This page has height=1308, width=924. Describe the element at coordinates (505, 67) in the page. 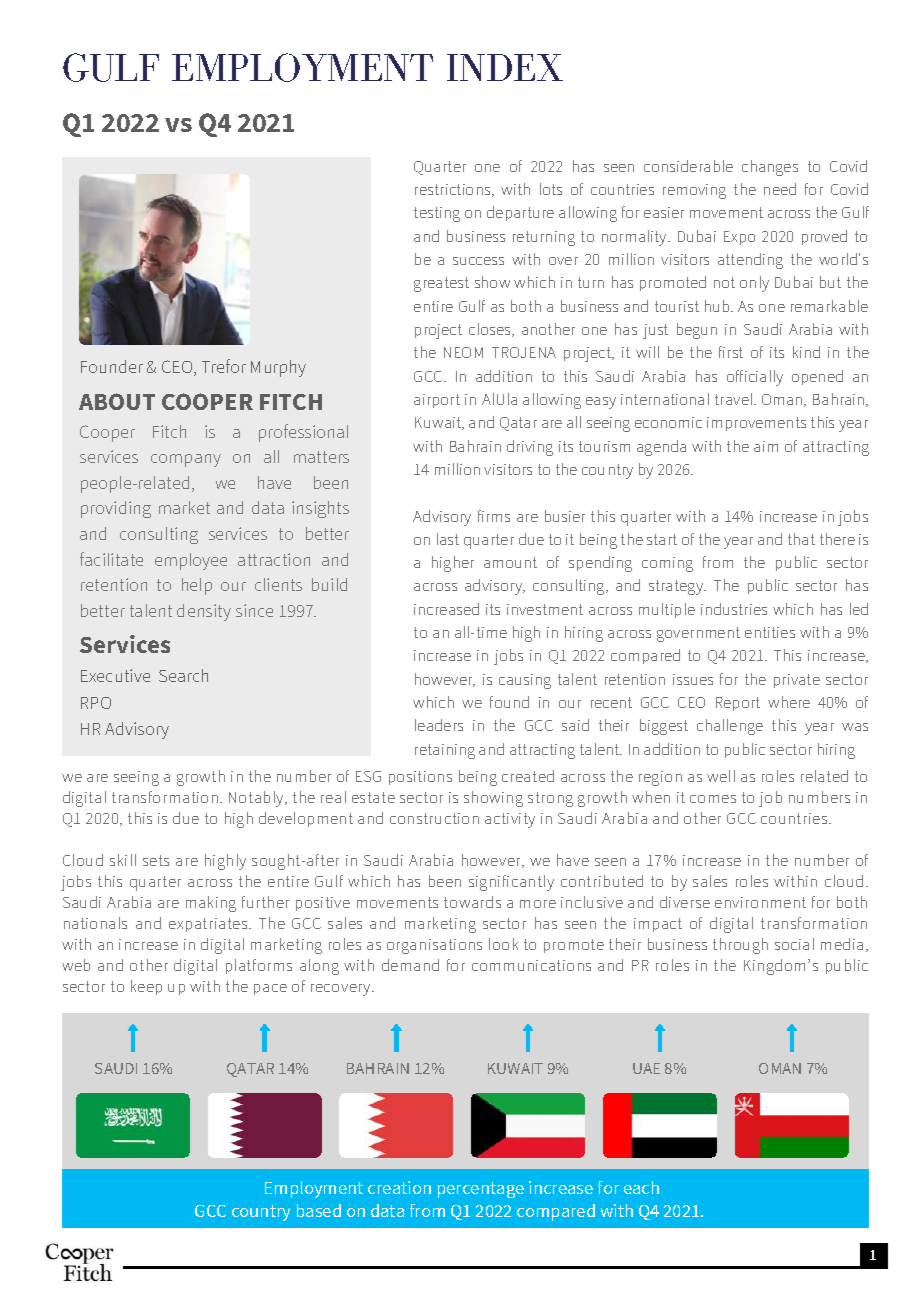

I see `INDEX` at that location.
